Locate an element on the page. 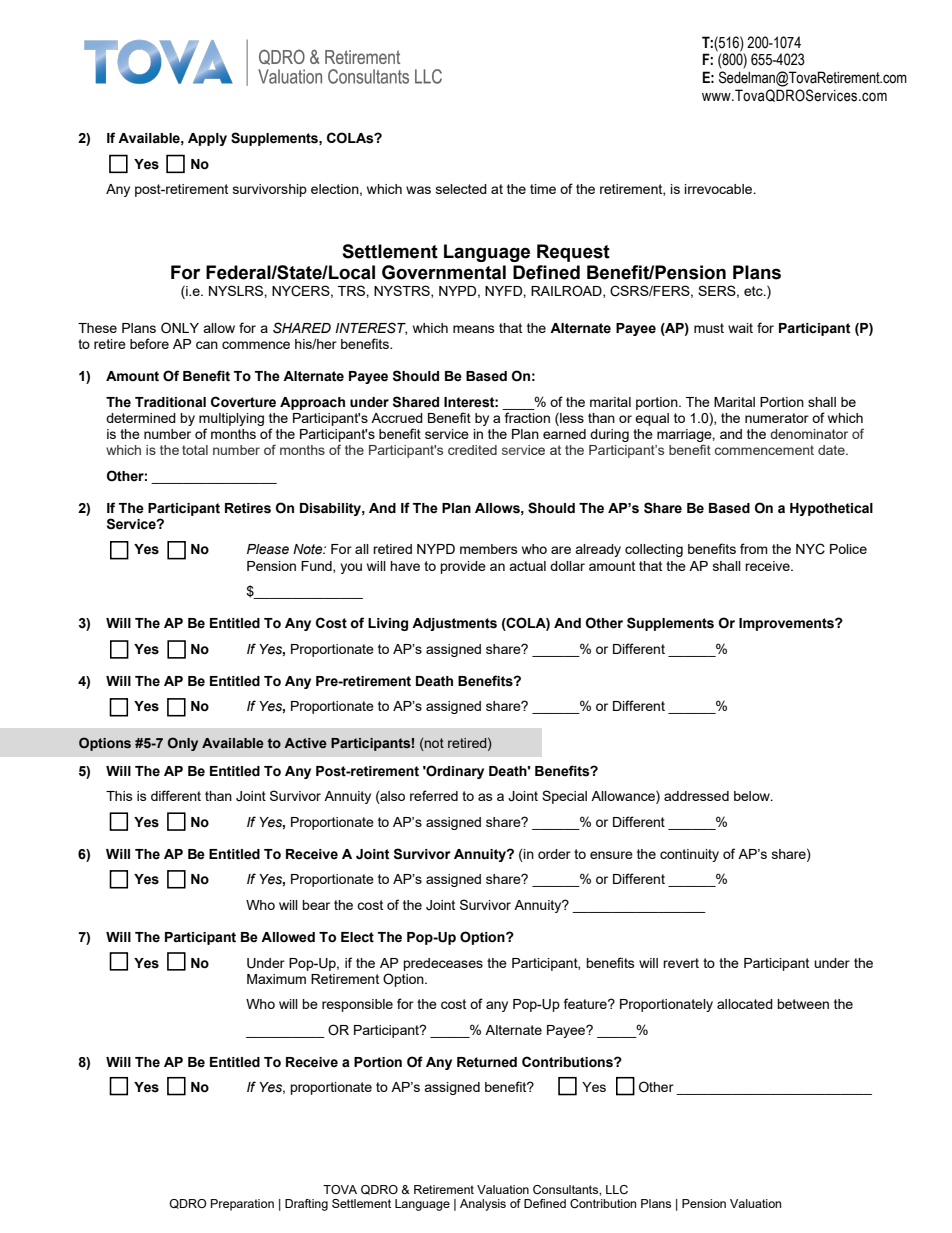 Image resolution: width=952 pixels, height=1233 pixels. Please is located at coordinates (268, 549).
